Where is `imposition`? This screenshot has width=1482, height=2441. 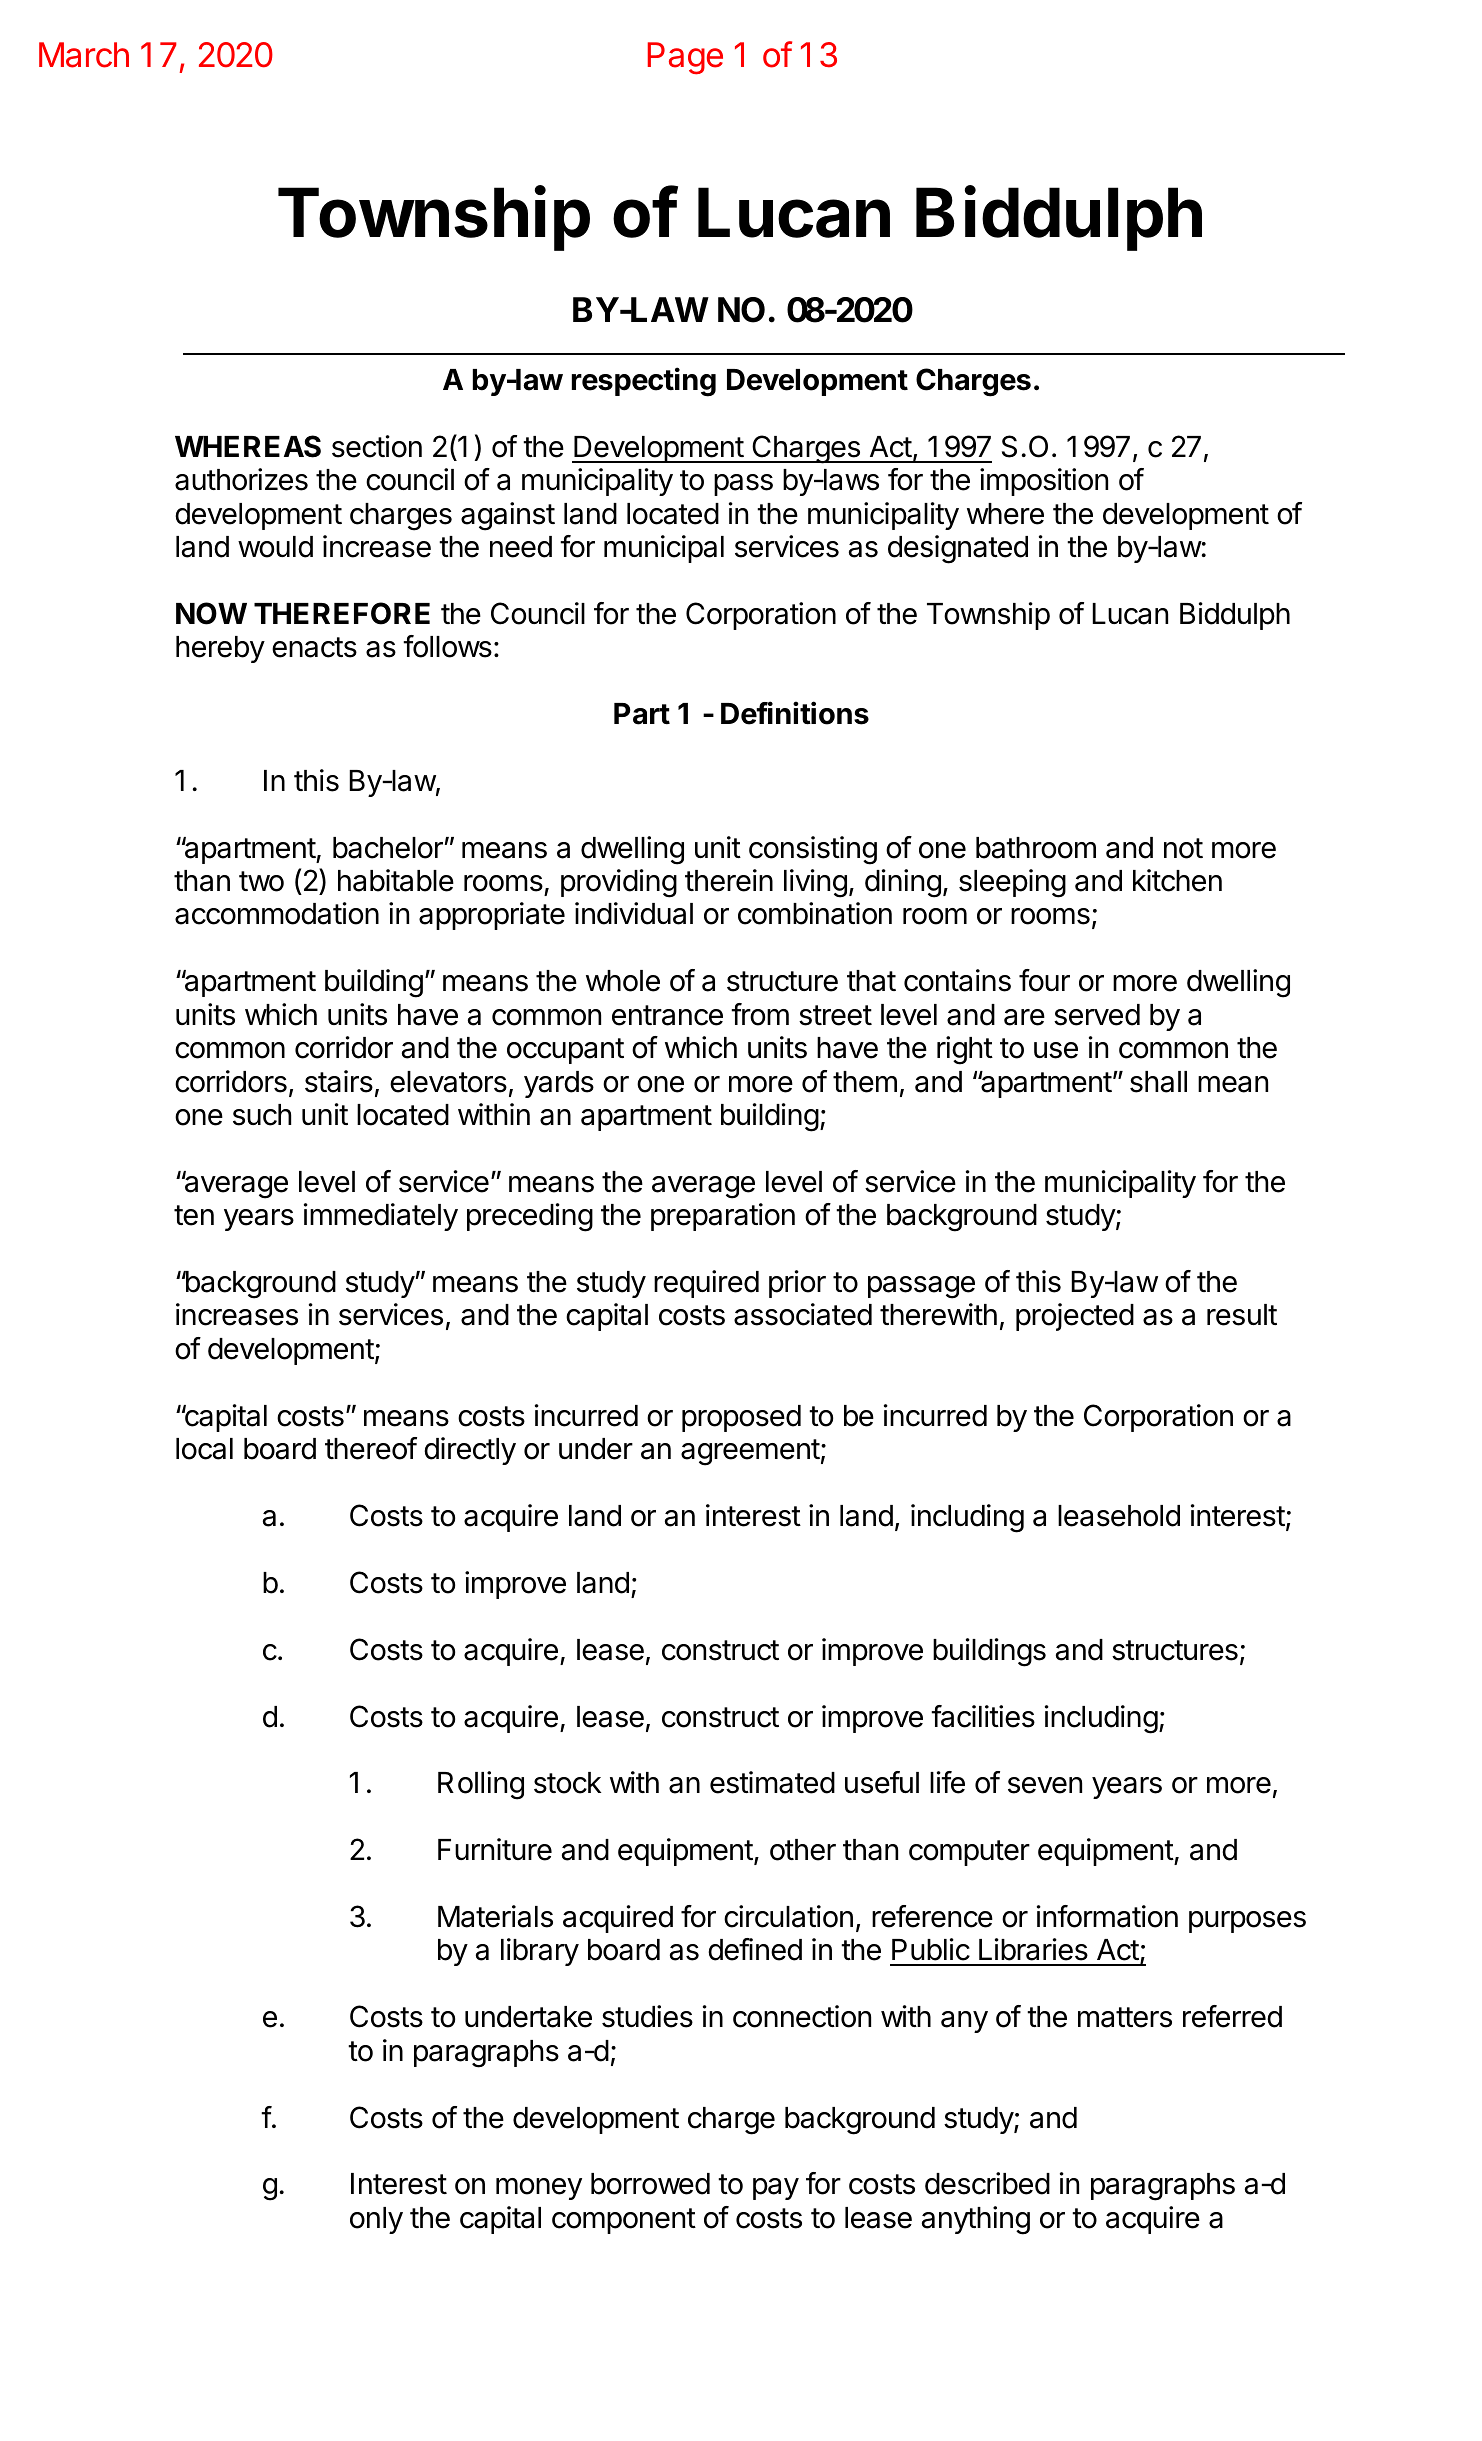
imposition is located at coordinates (1044, 482).
